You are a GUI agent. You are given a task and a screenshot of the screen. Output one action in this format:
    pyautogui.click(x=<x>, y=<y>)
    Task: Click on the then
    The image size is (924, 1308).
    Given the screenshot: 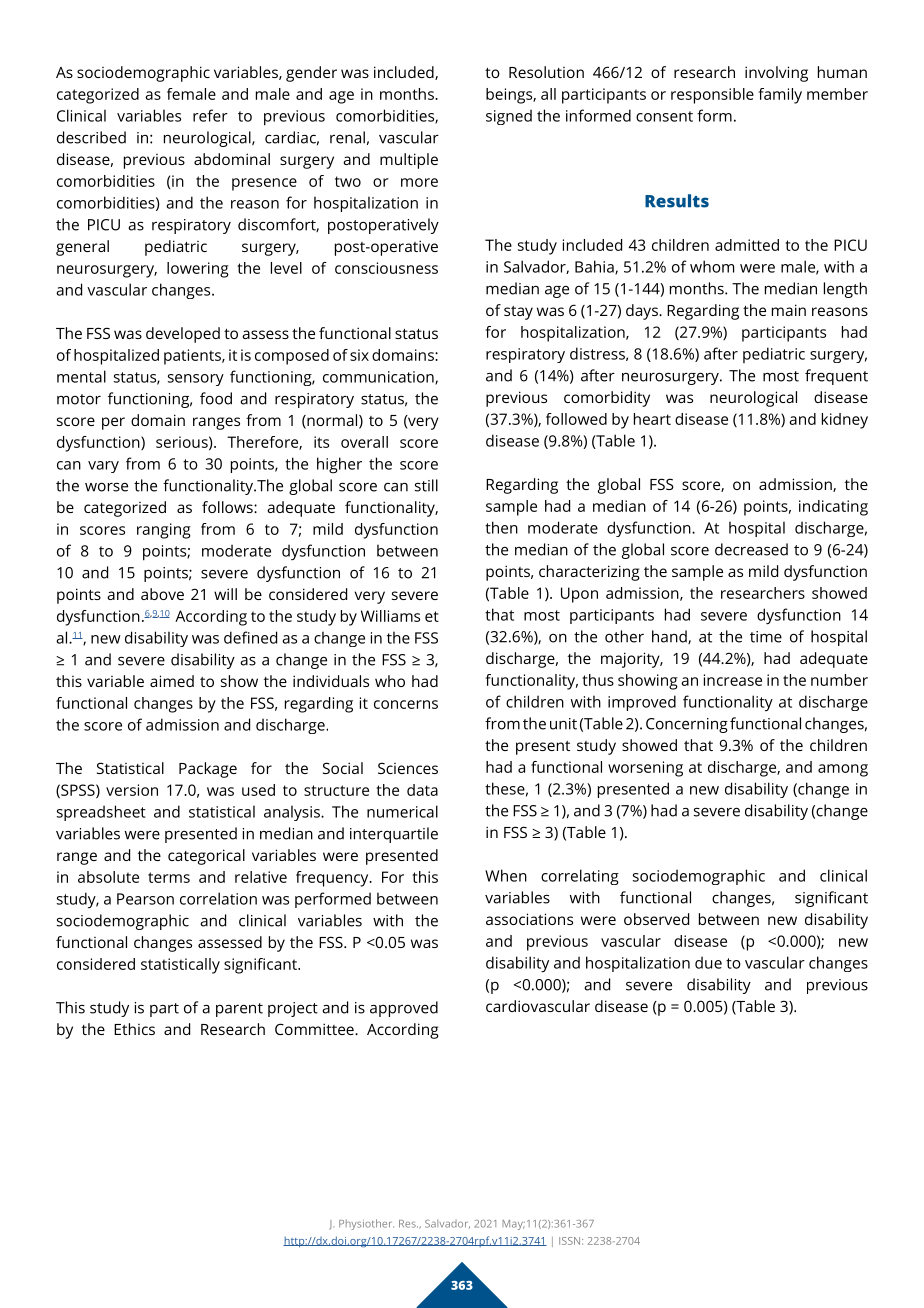 What is the action you would take?
    pyautogui.click(x=501, y=527)
